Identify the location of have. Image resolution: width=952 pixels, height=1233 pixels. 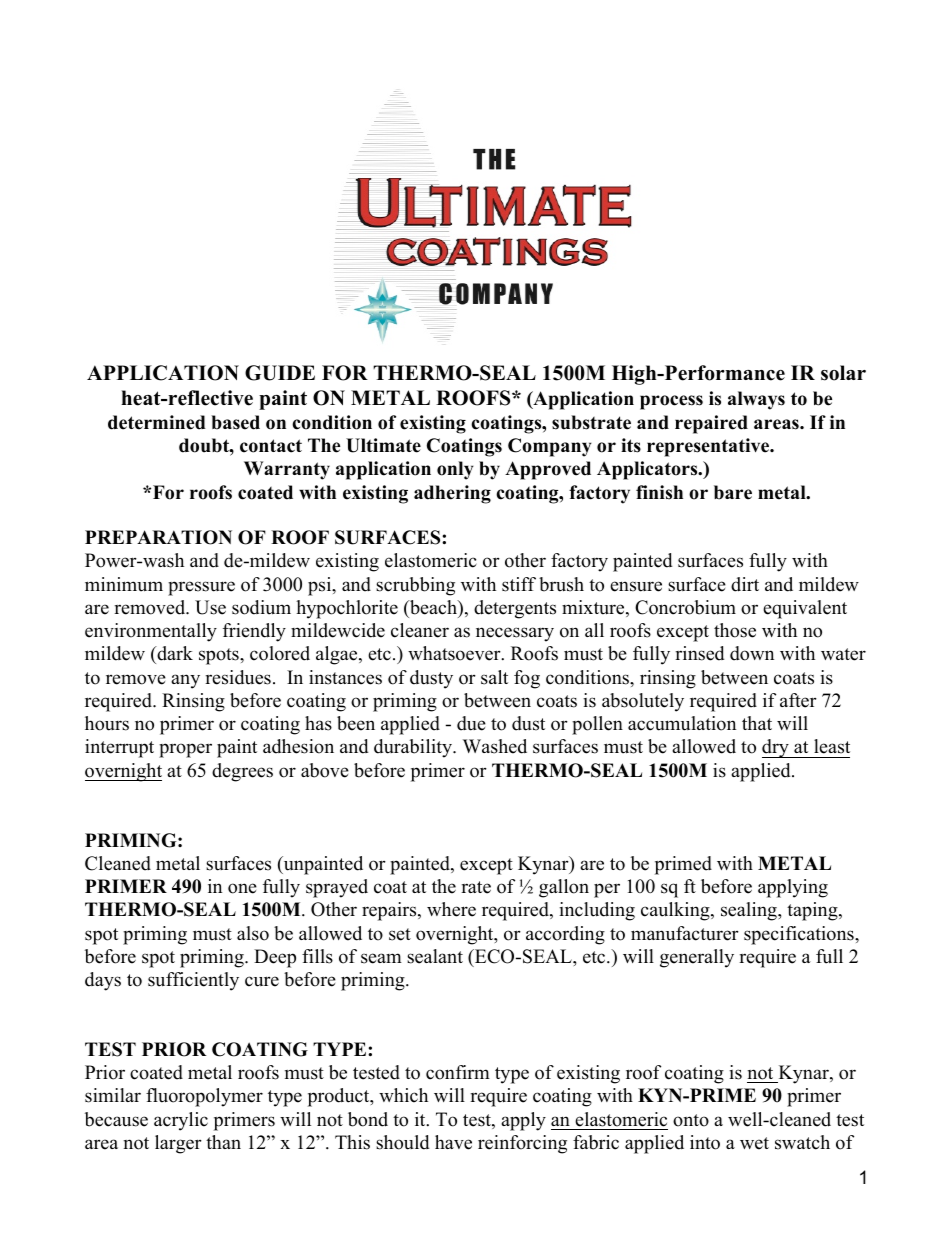
(453, 1142).
